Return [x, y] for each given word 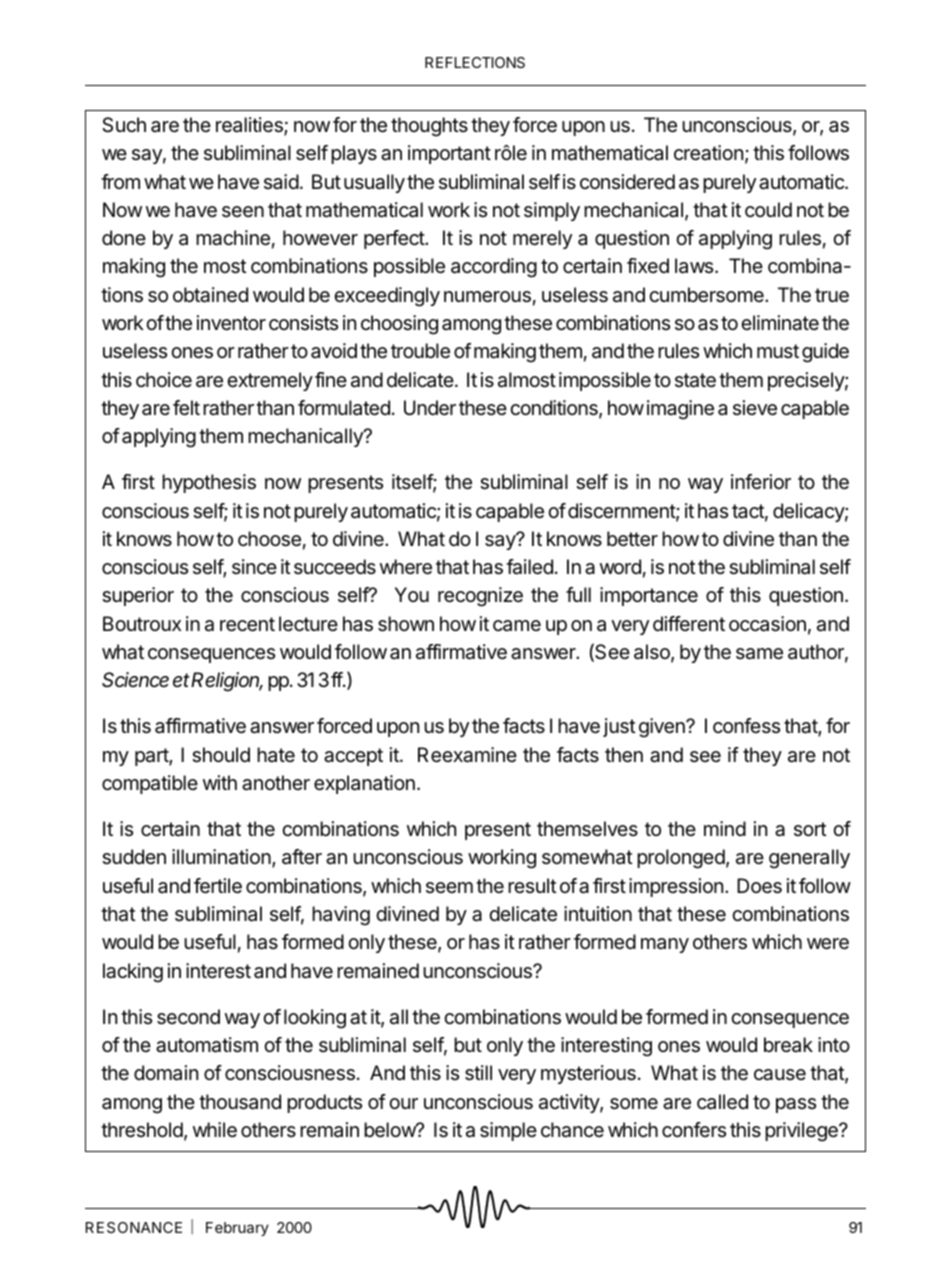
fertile [218, 886]
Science [135, 680]
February [237, 1229]
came [517, 626]
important [449, 154]
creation [708, 153]
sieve [755, 408]
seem [449, 887]
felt [186, 408]
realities [250, 126]
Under [430, 408]
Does [759, 886]
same [759, 654]
